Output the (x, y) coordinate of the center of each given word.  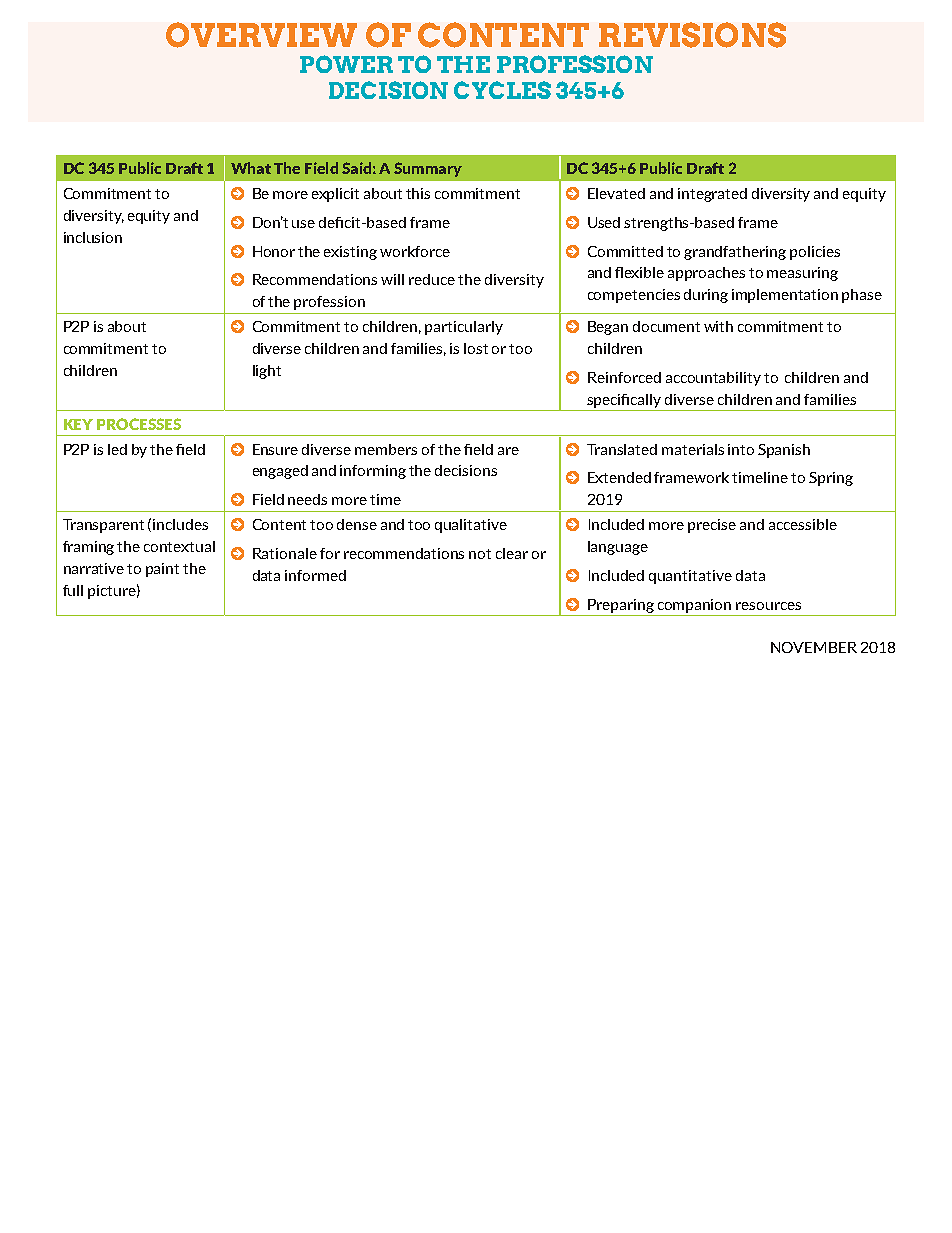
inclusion (93, 237)
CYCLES (502, 90)
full (73, 590)
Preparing (621, 606)
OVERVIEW (261, 35)
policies (815, 253)
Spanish (784, 451)
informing (373, 472)
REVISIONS (692, 35)
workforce (415, 251)
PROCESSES (139, 424)
